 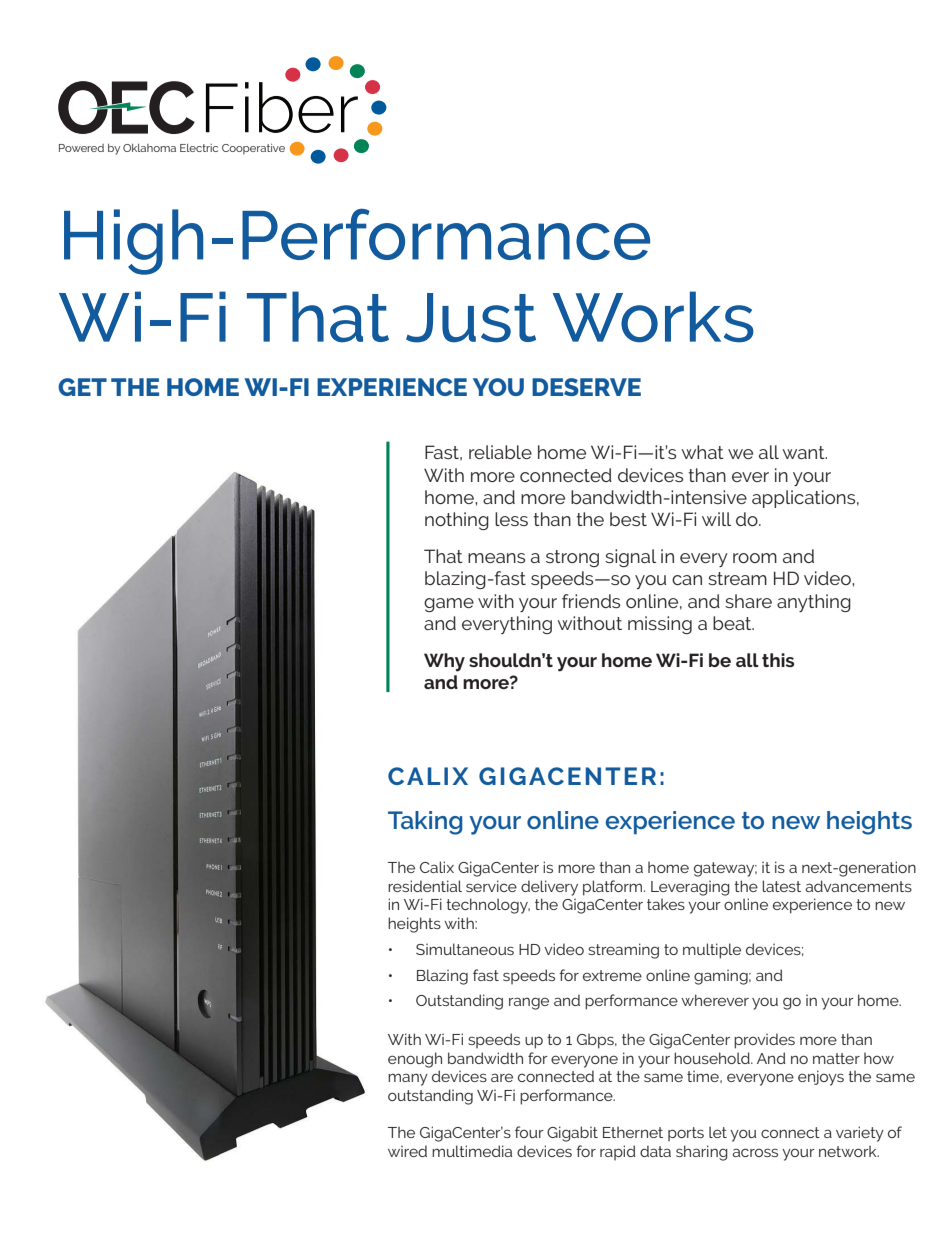 What do you see at coordinates (496, 558) in the document?
I see `means` at bounding box center [496, 558].
